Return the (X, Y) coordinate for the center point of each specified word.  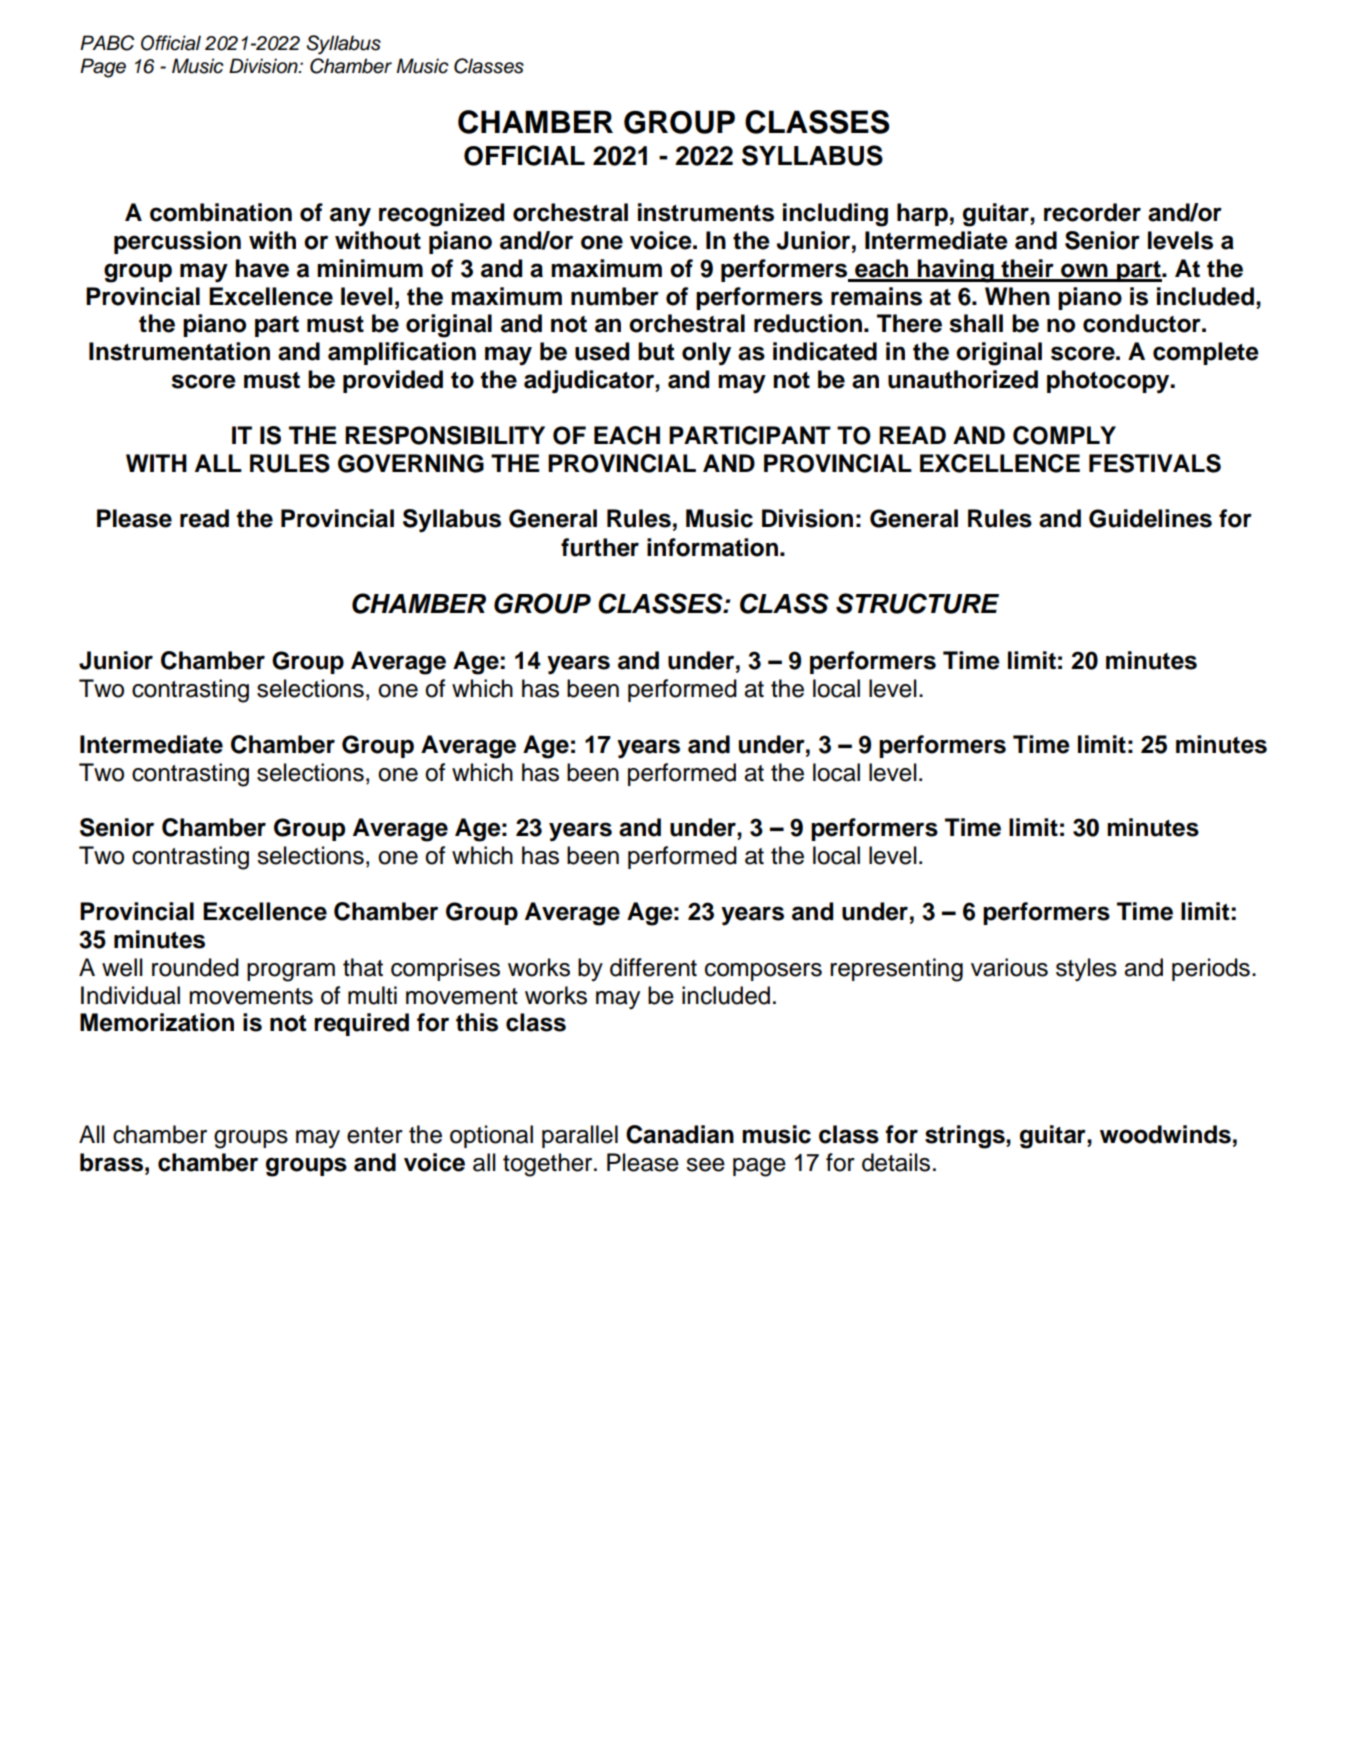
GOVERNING (411, 463)
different (653, 967)
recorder (1092, 212)
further (600, 547)
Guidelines (1150, 518)
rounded (195, 967)
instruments (706, 212)
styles (1086, 969)
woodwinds (1165, 1134)
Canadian (680, 1134)
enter (375, 1135)
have (262, 268)
